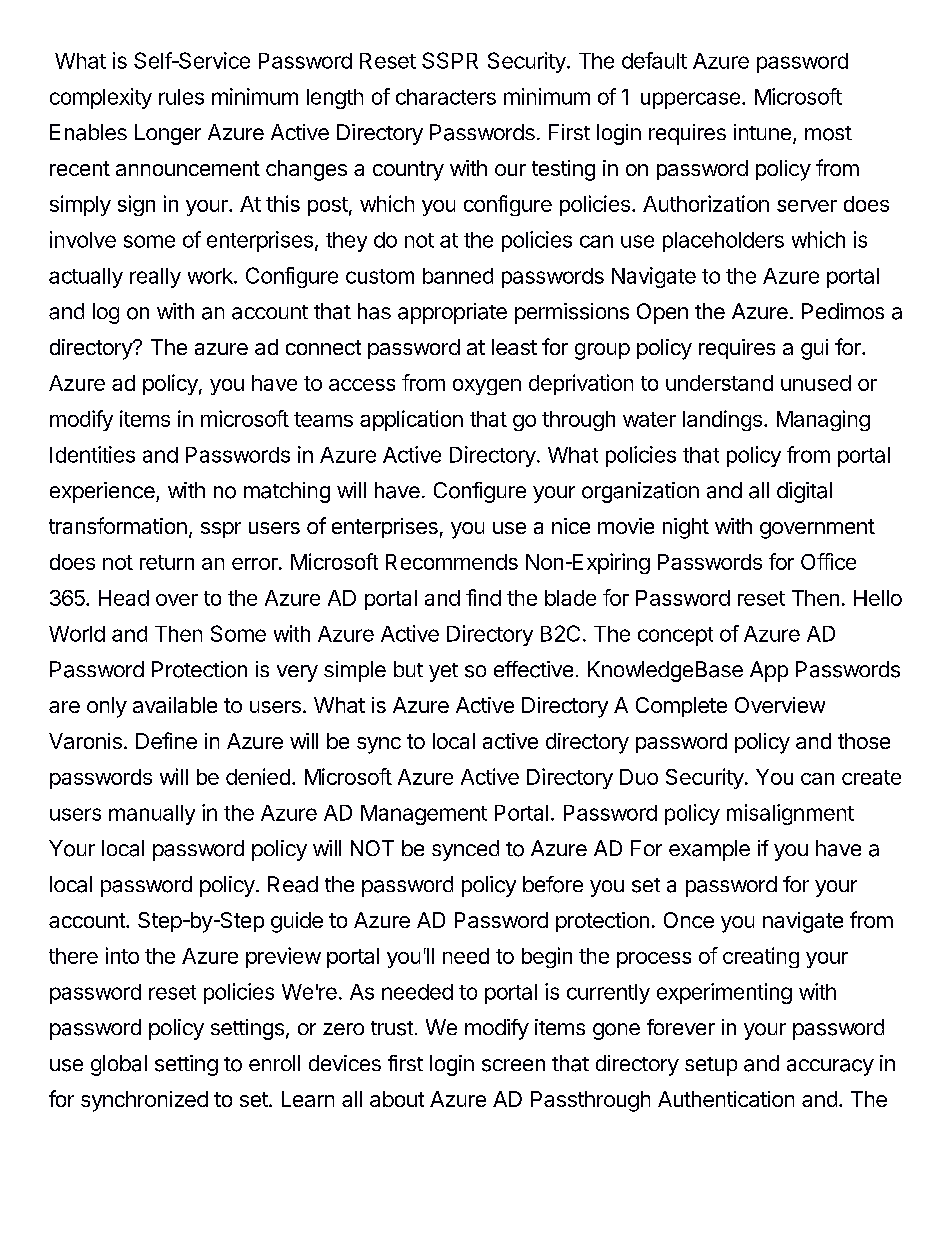 This page has width=952, height=1233. What do you see at coordinates (152, 815) in the page?
I see `manually` at bounding box center [152, 815].
